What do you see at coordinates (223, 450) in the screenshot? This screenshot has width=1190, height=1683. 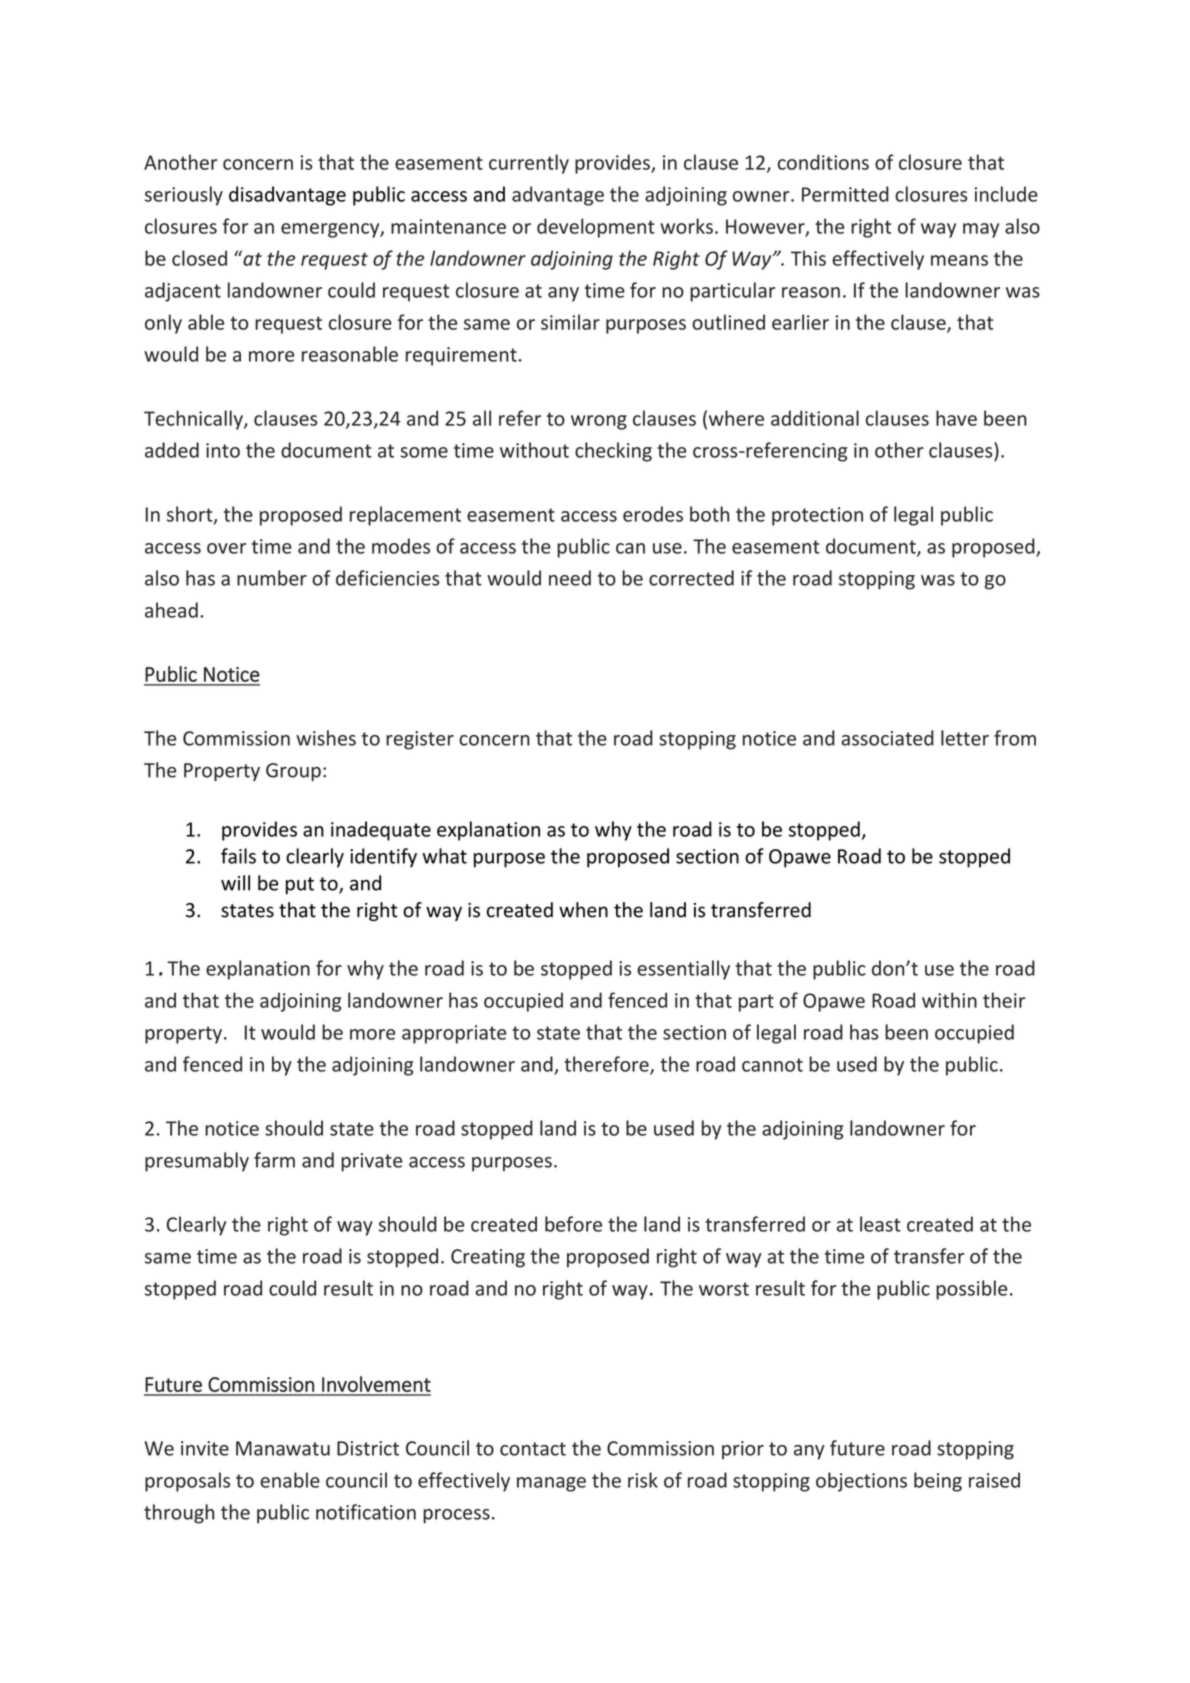 I see `into` at bounding box center [223, 450].
